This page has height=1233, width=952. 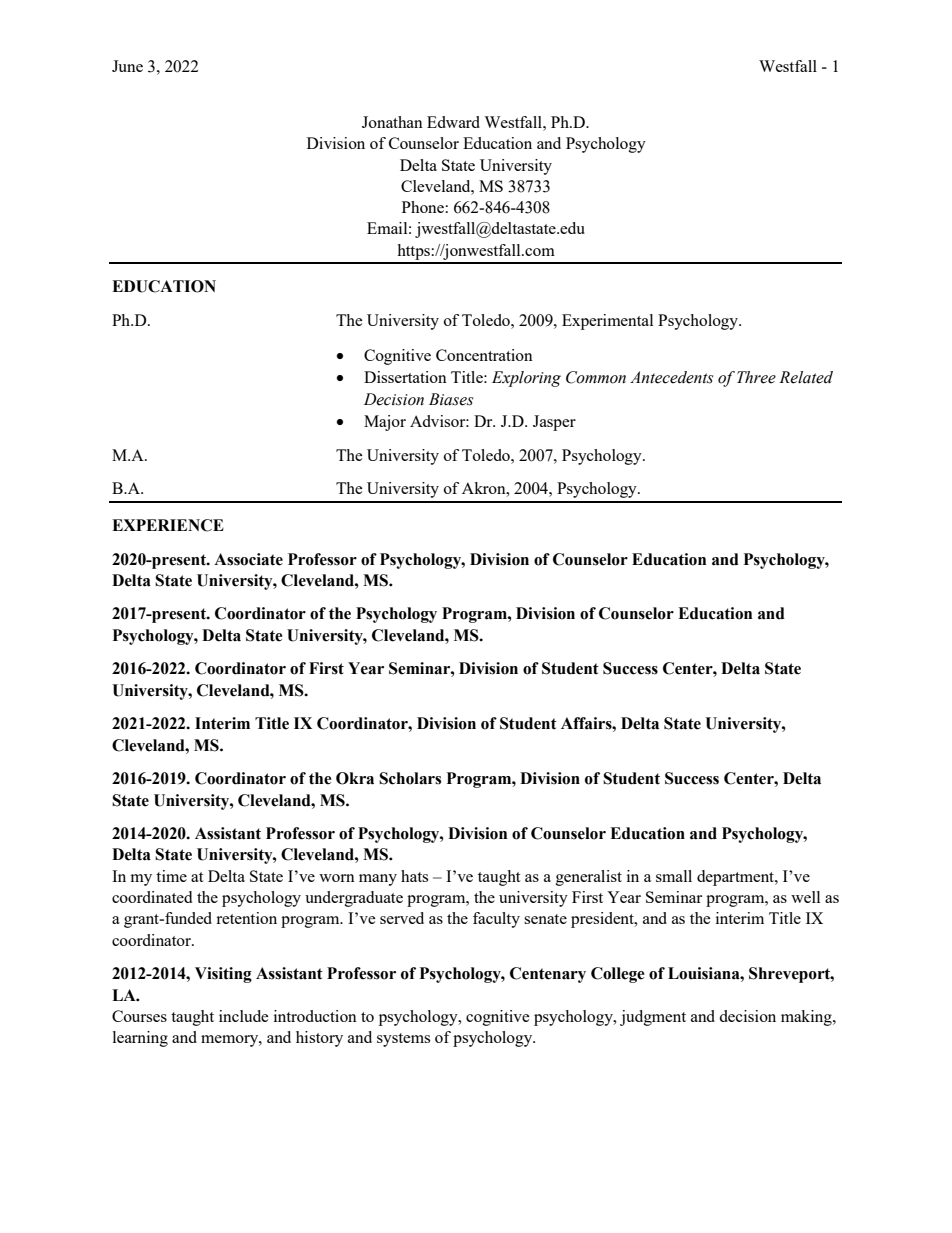 I want to click on Major, so click(x=385, y=423).
